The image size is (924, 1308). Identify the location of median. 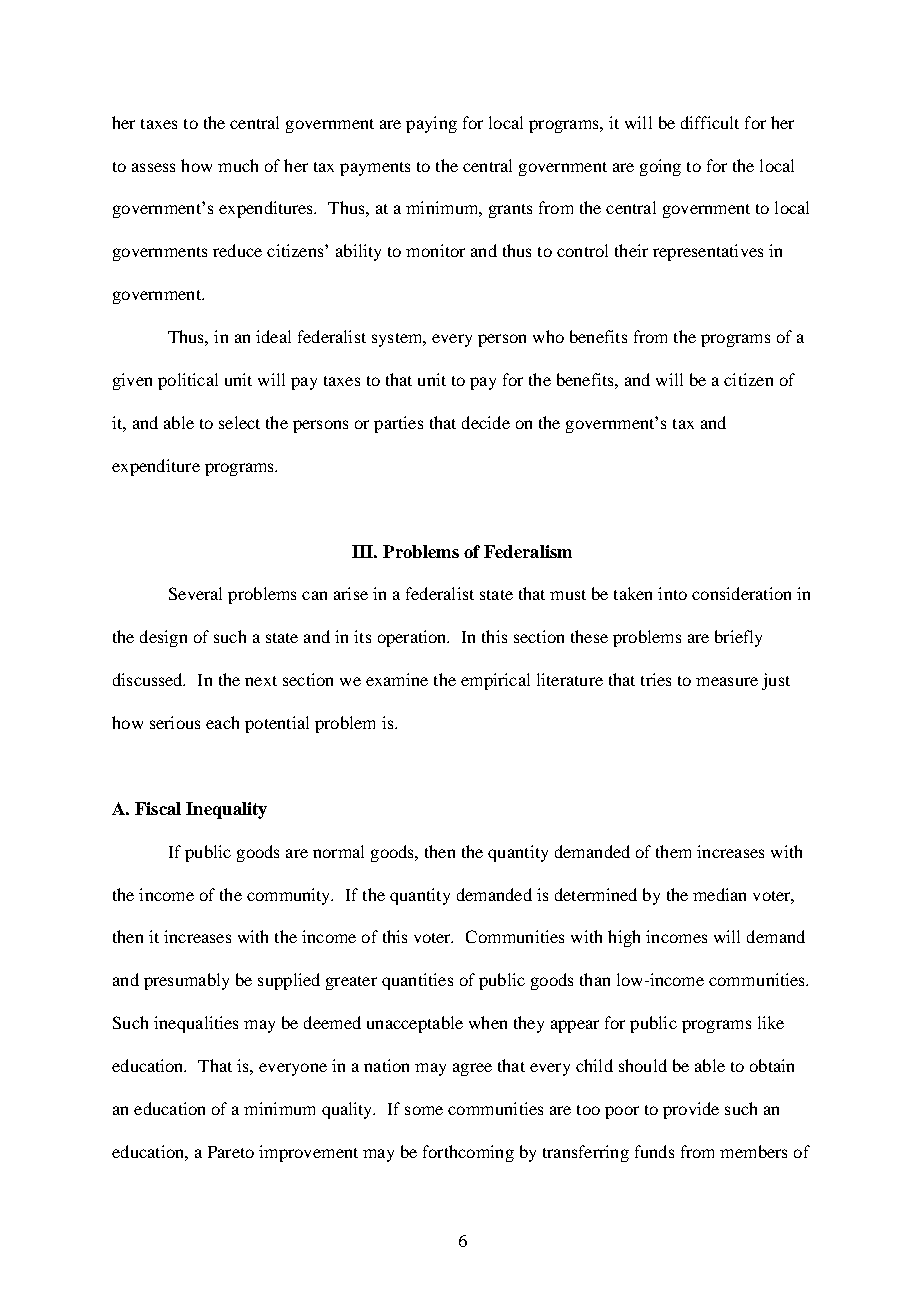
(719, 894).
